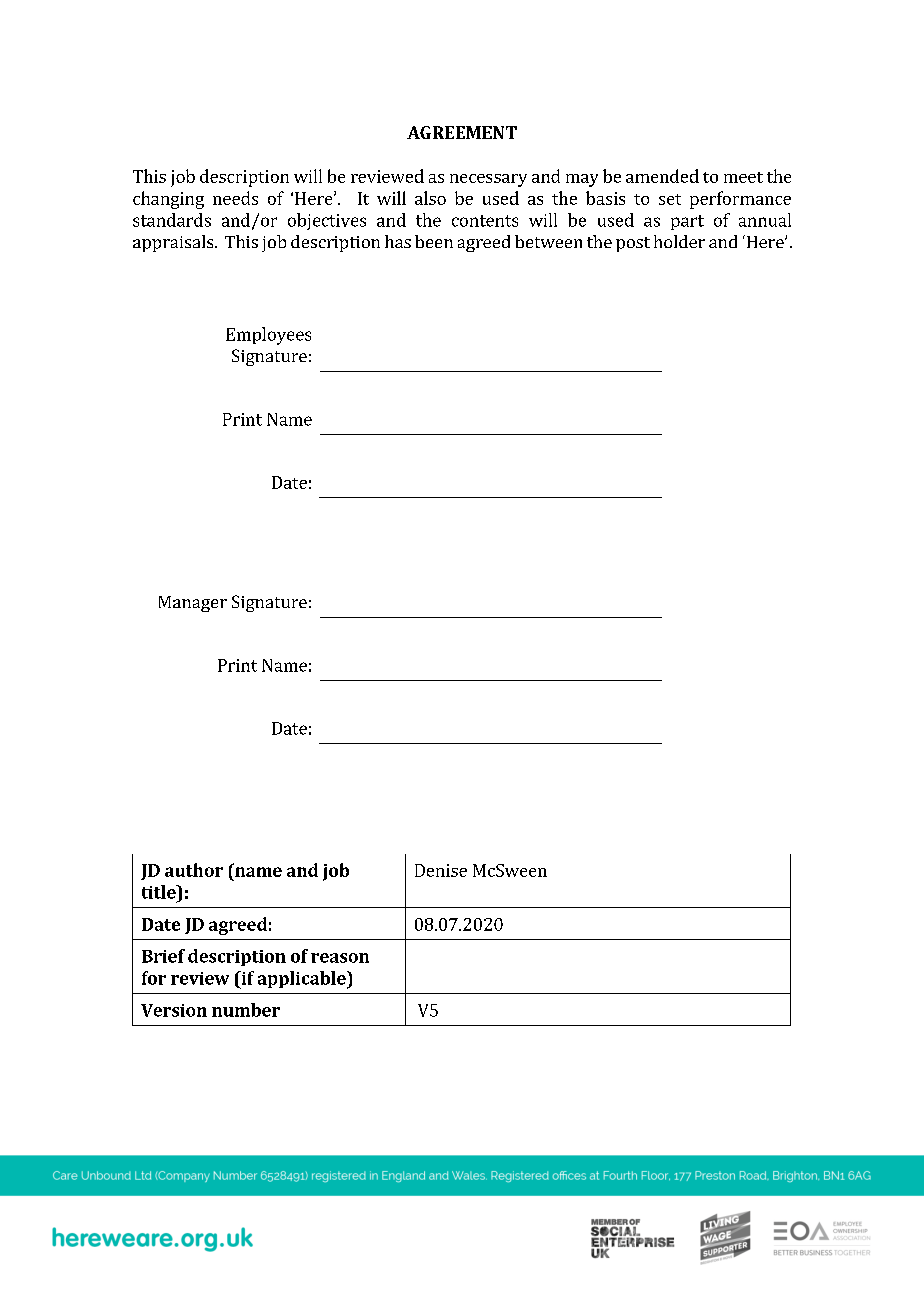  Describe the element at coordinates (194, 870) in the screenshot. I see `author` at that location.
